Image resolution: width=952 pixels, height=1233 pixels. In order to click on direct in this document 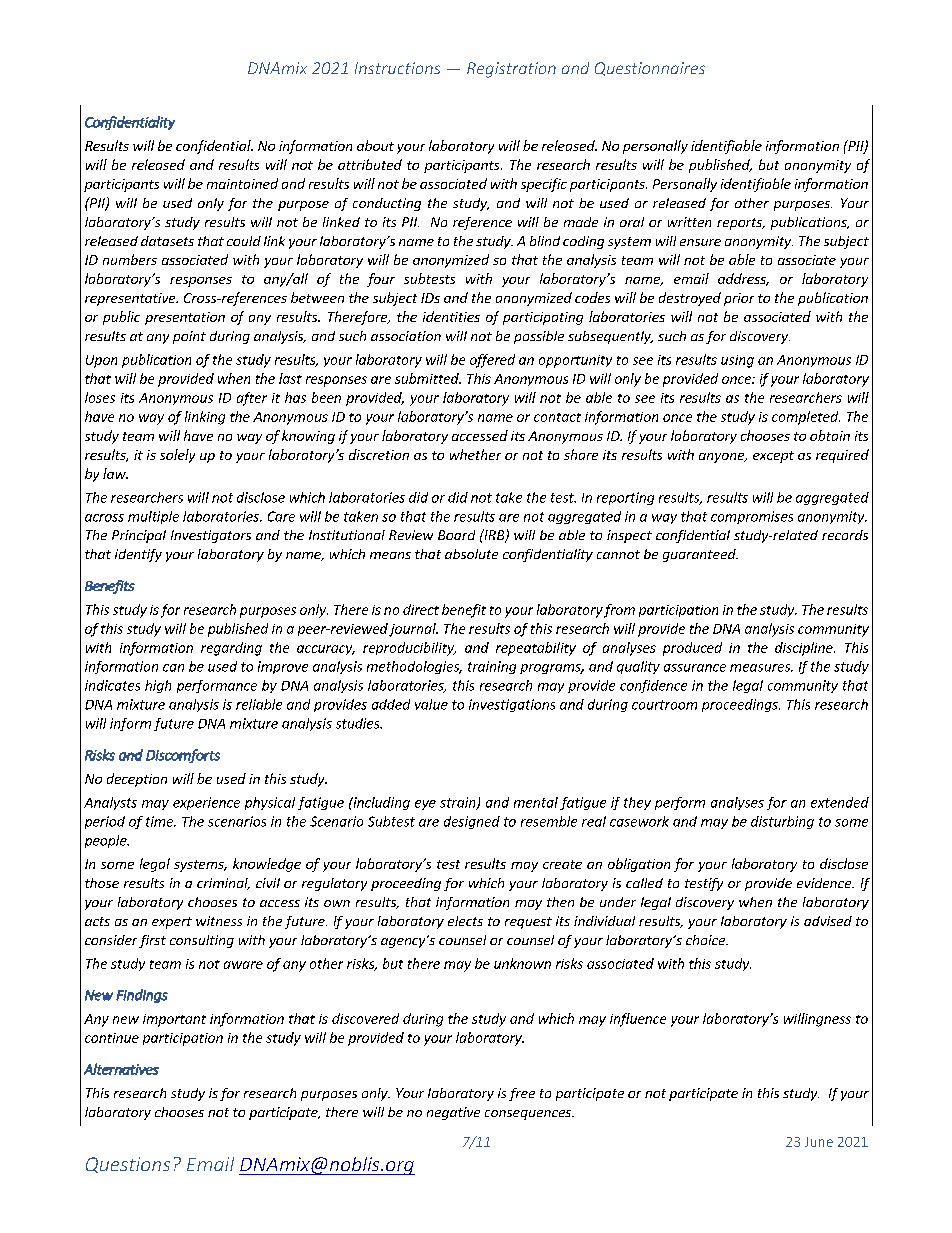, I will do `click(421, 609)`.
